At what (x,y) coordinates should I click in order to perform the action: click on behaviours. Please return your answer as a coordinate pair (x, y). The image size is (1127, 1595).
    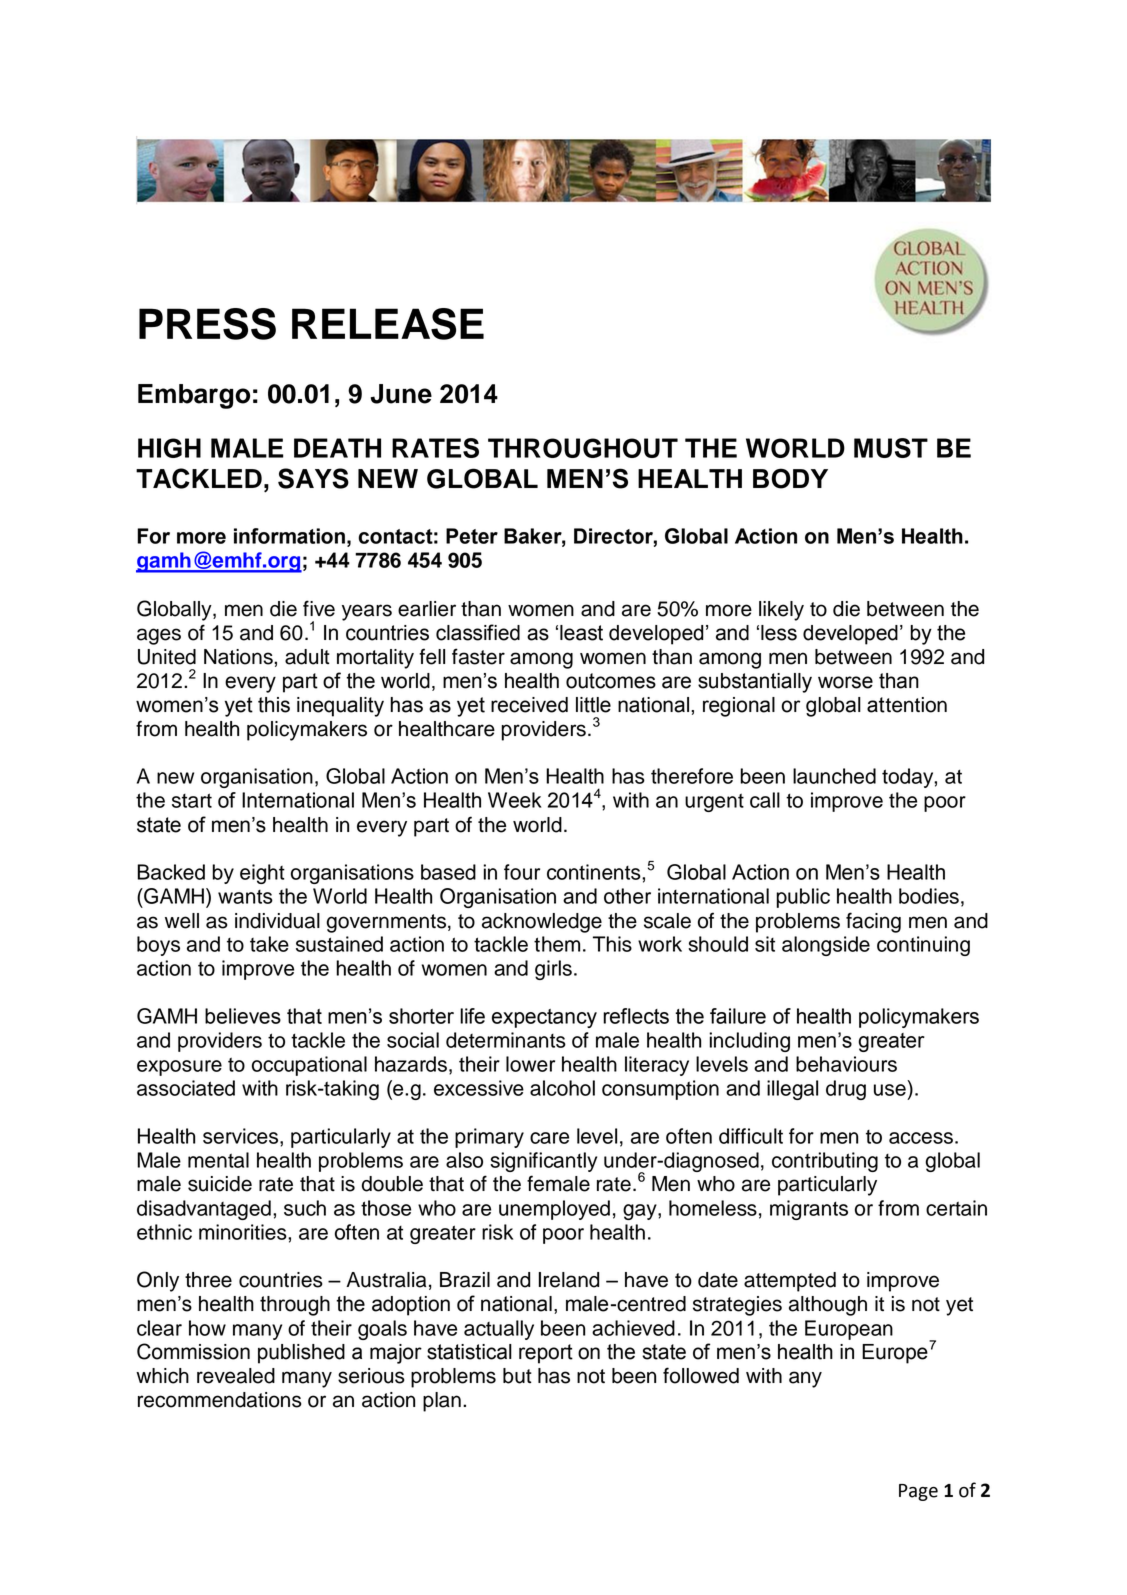
    Looking at the image, I should click on (846, 1064).
